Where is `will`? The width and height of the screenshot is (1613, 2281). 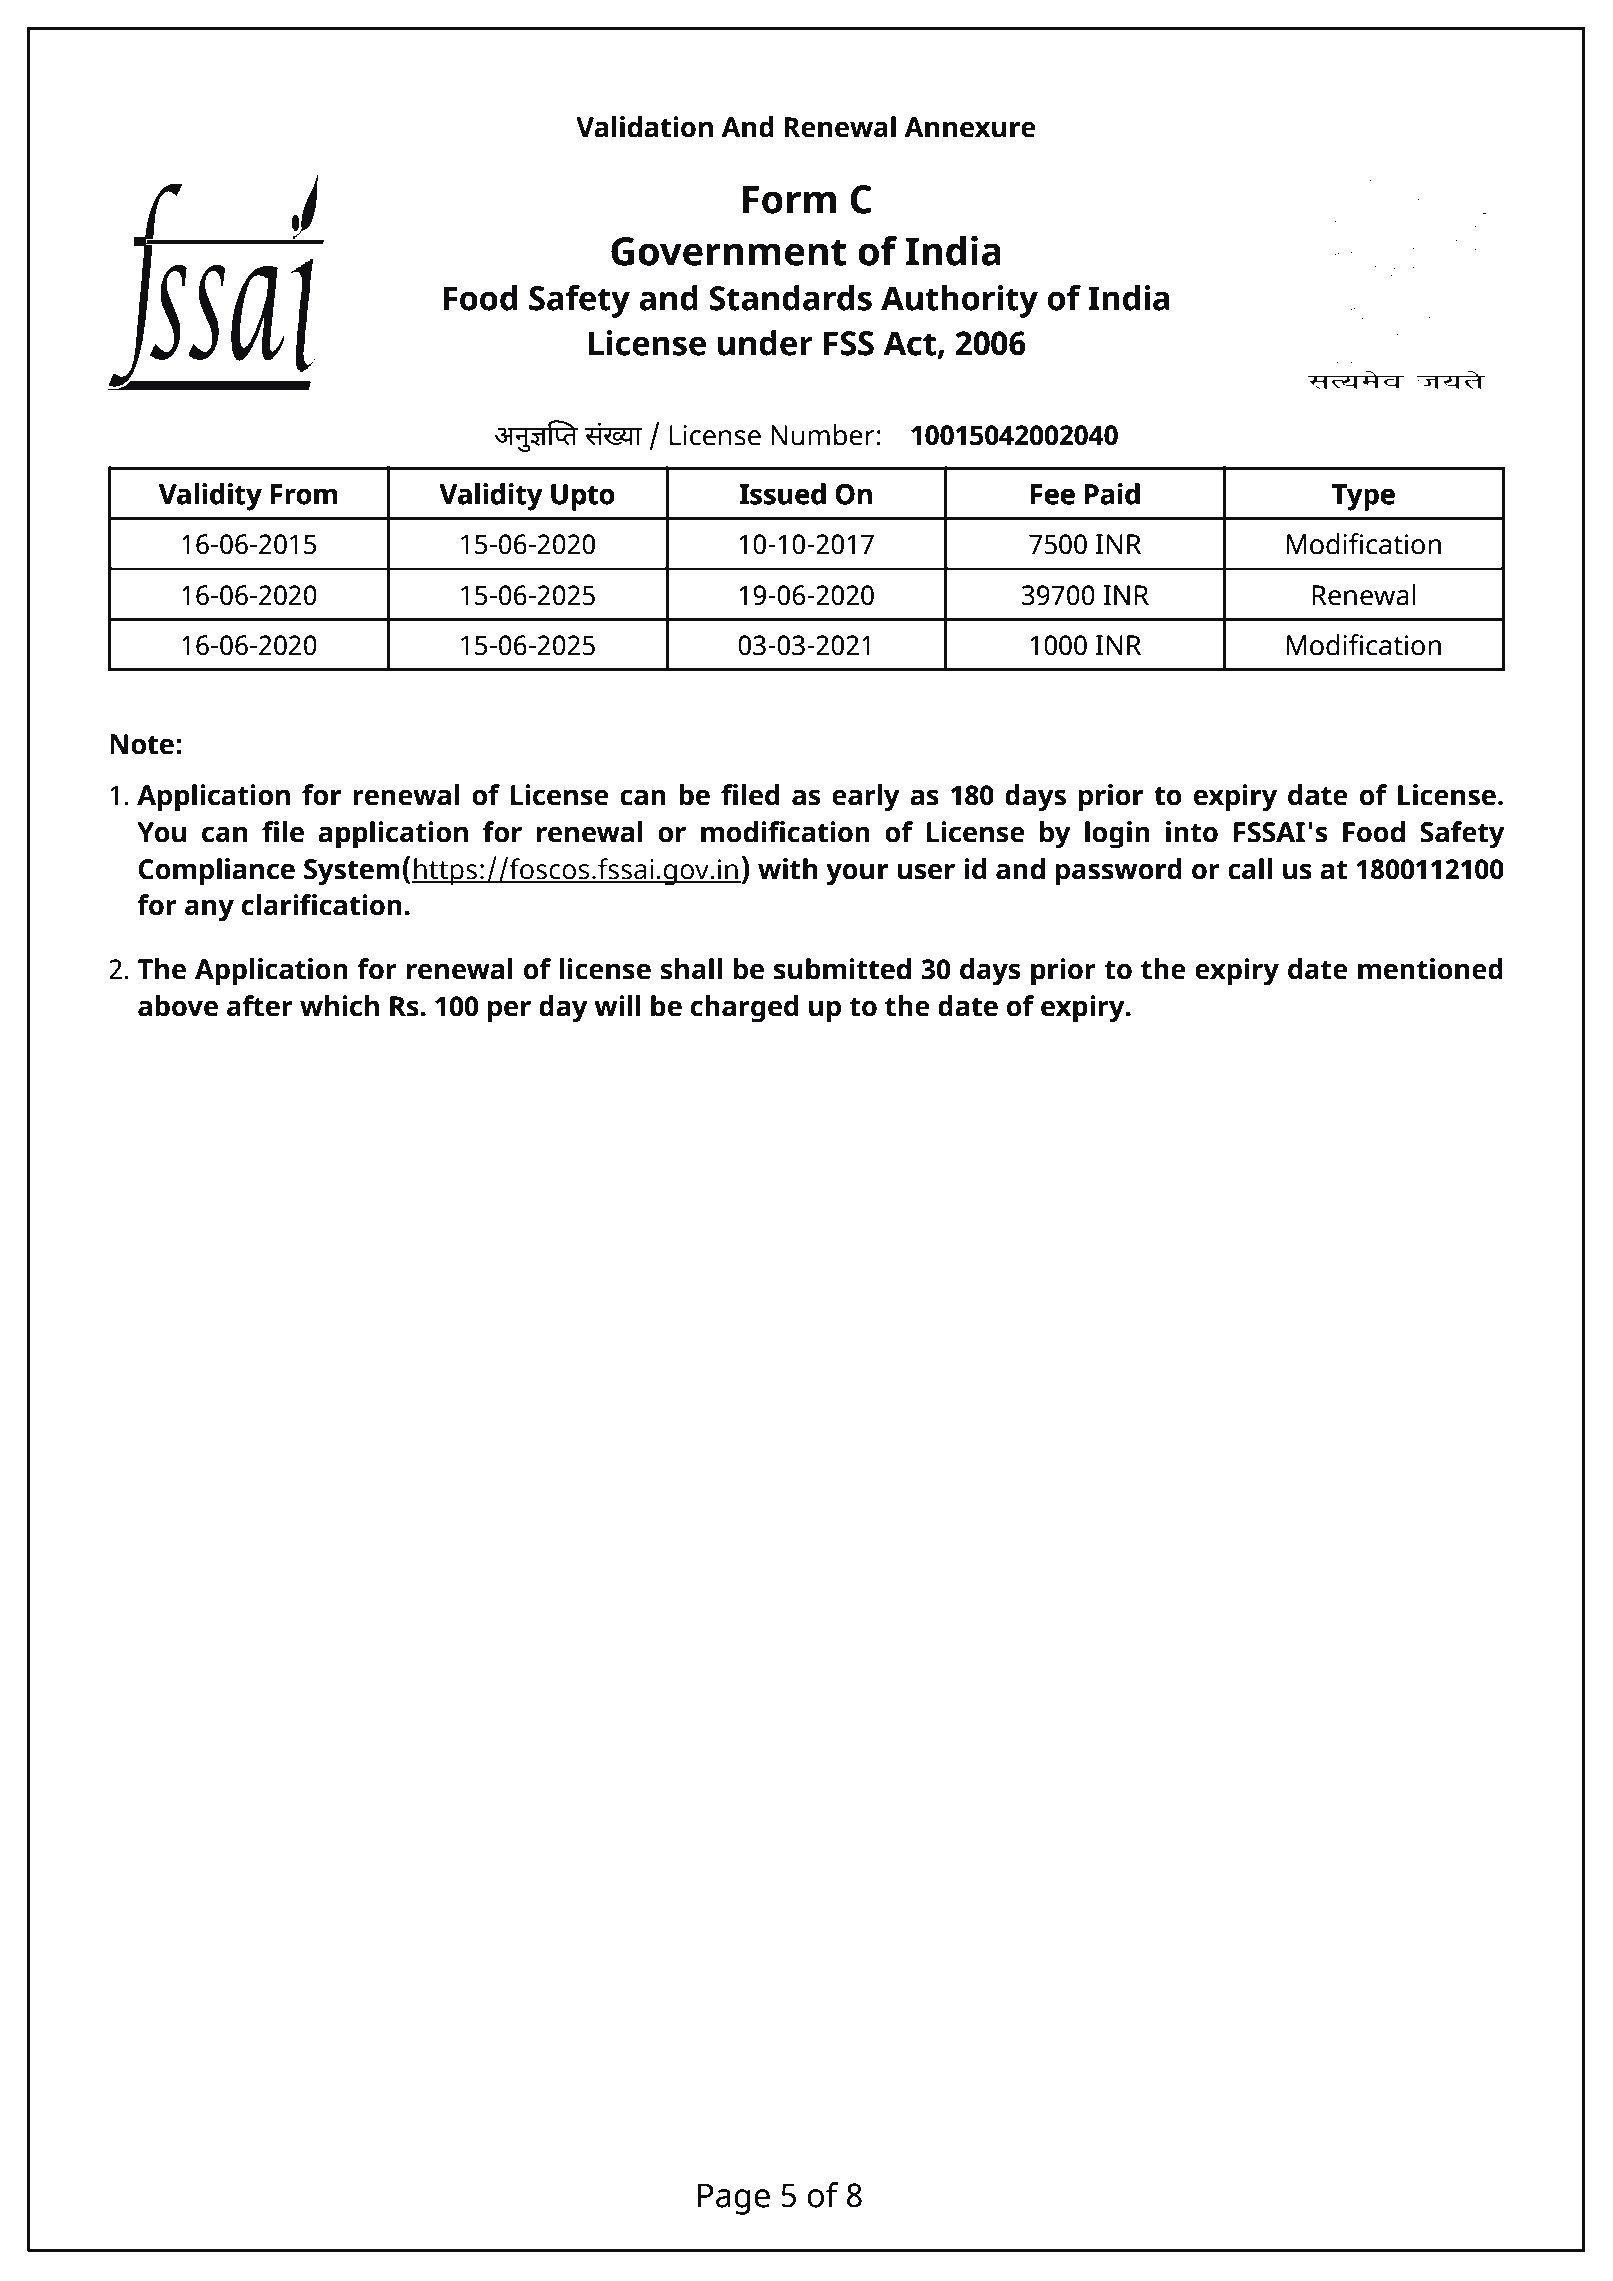
will is located at coordinates (617, 1005).
